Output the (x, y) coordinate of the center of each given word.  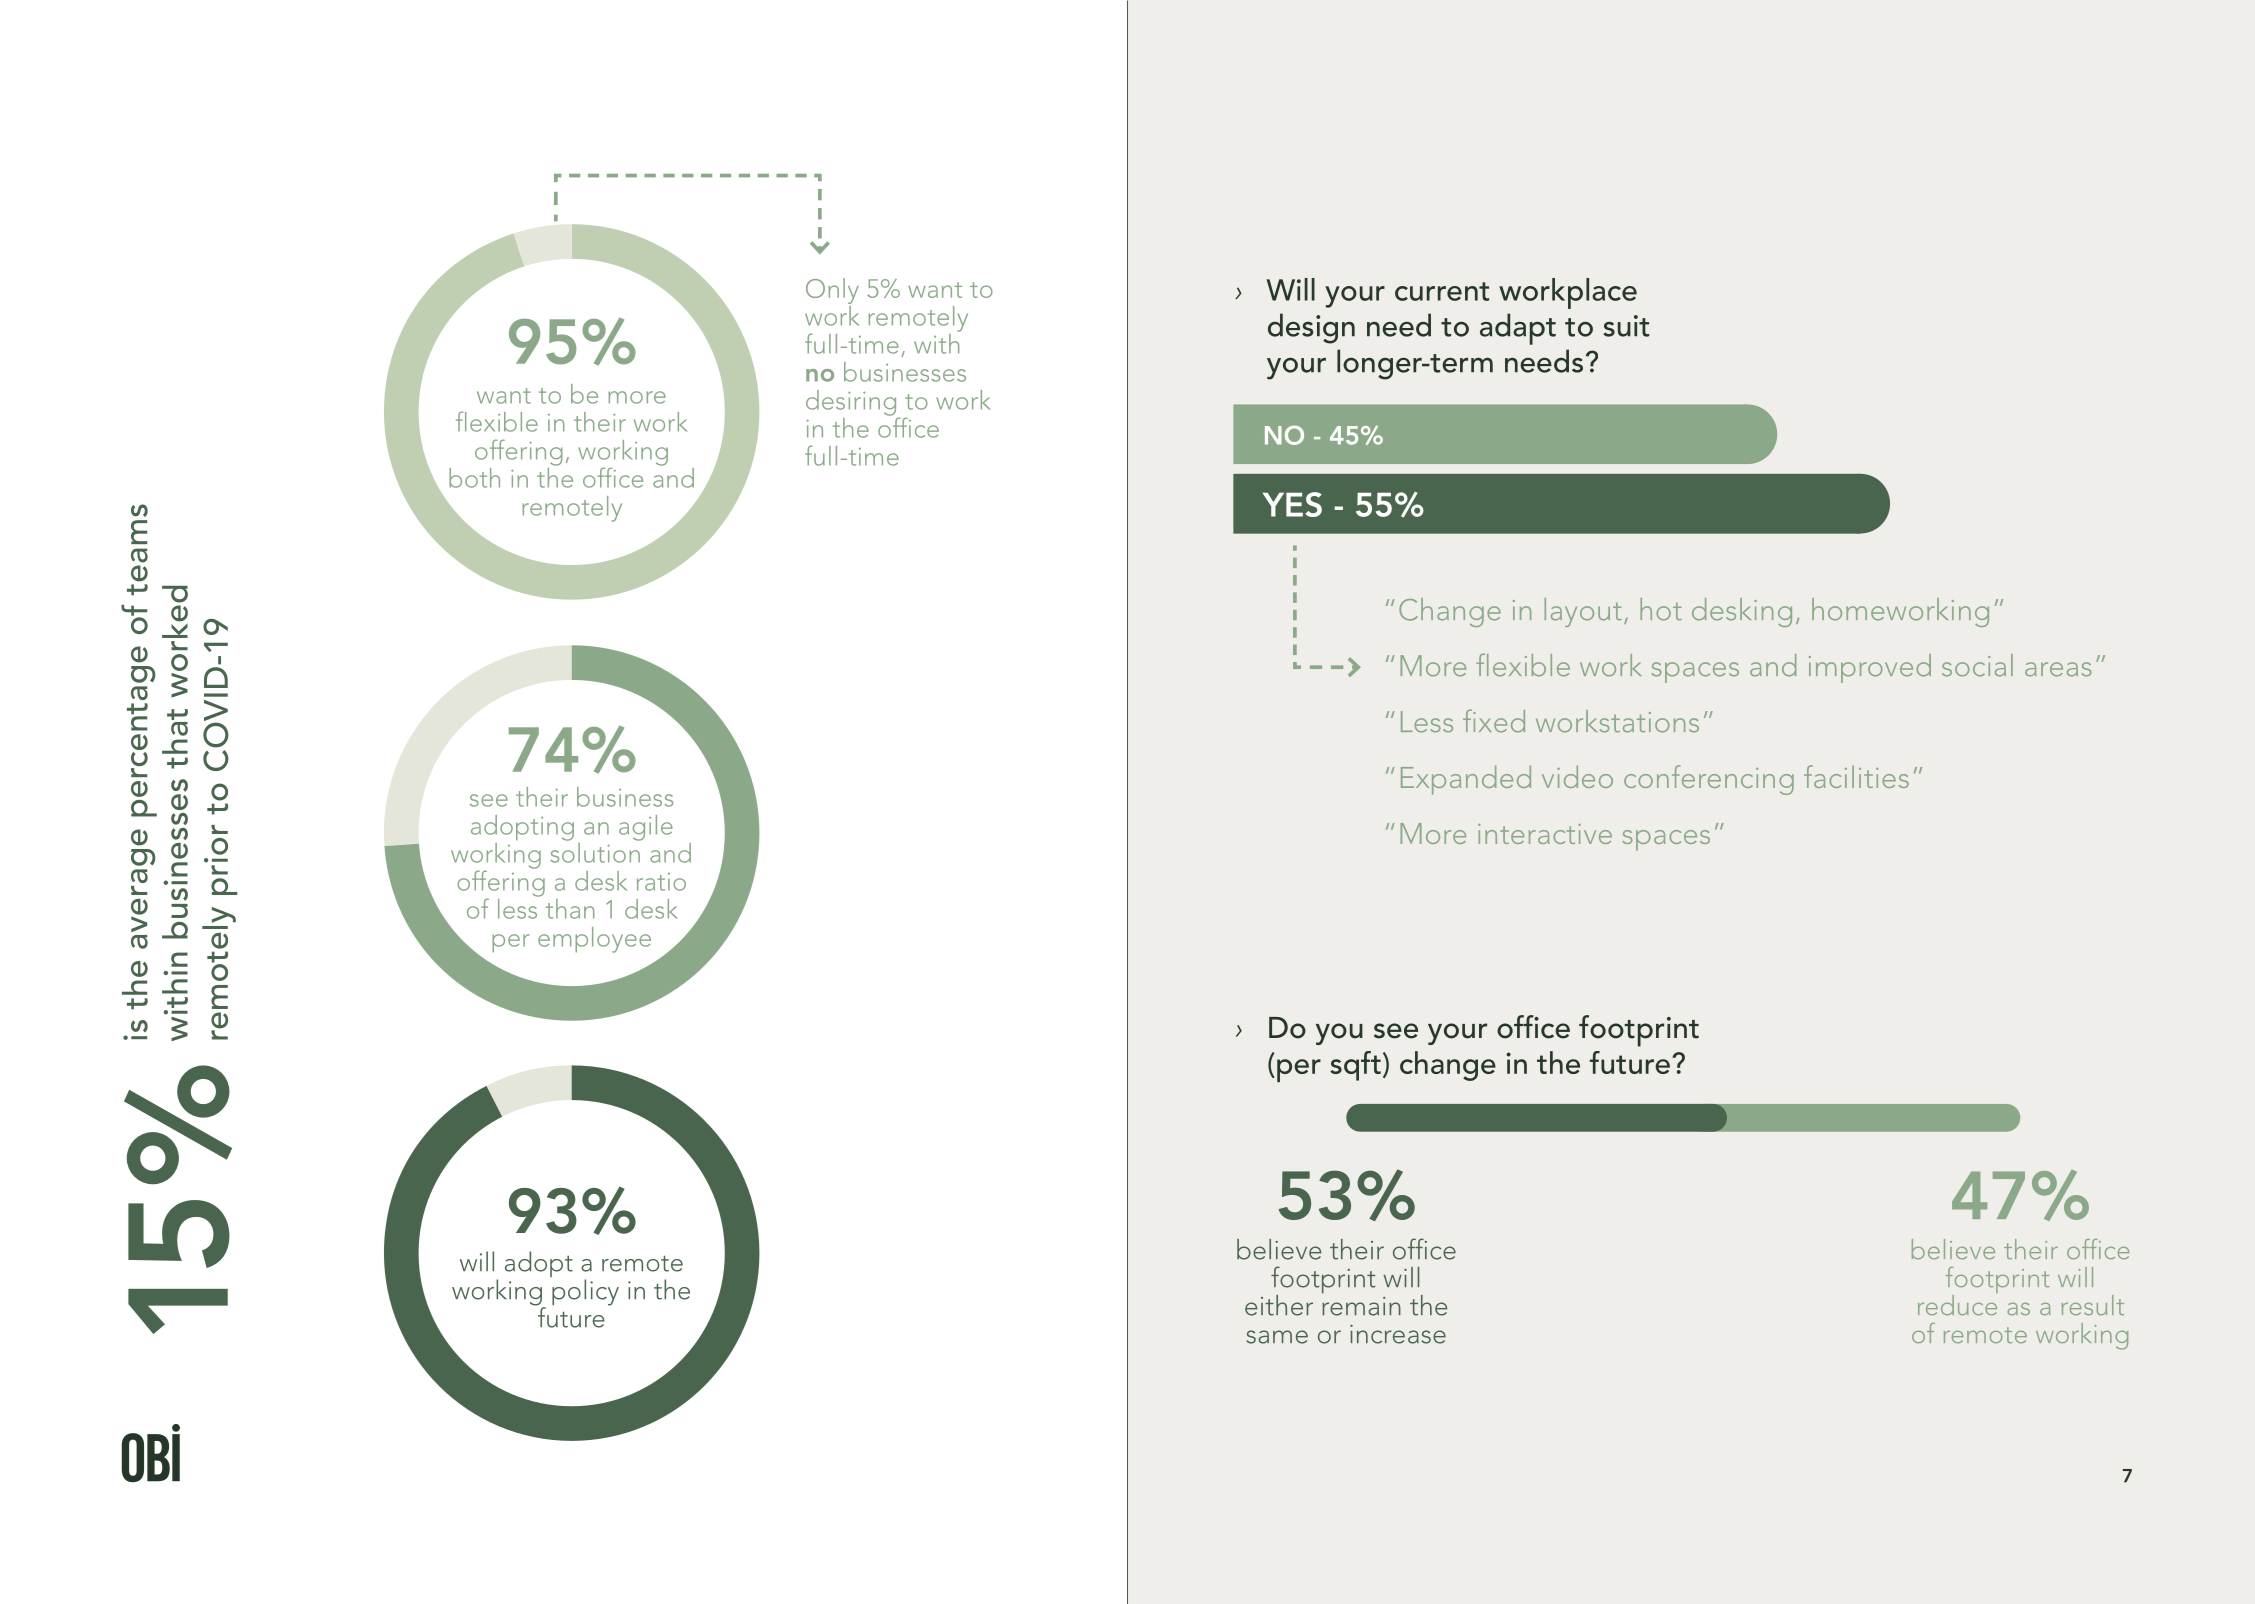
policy (585, 1292)
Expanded (1466, 780)
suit (1626, 326)
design (1311, 328)
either (1279, 1305)
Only (832, 291)
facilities (1856, 776)
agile (646, 828)
